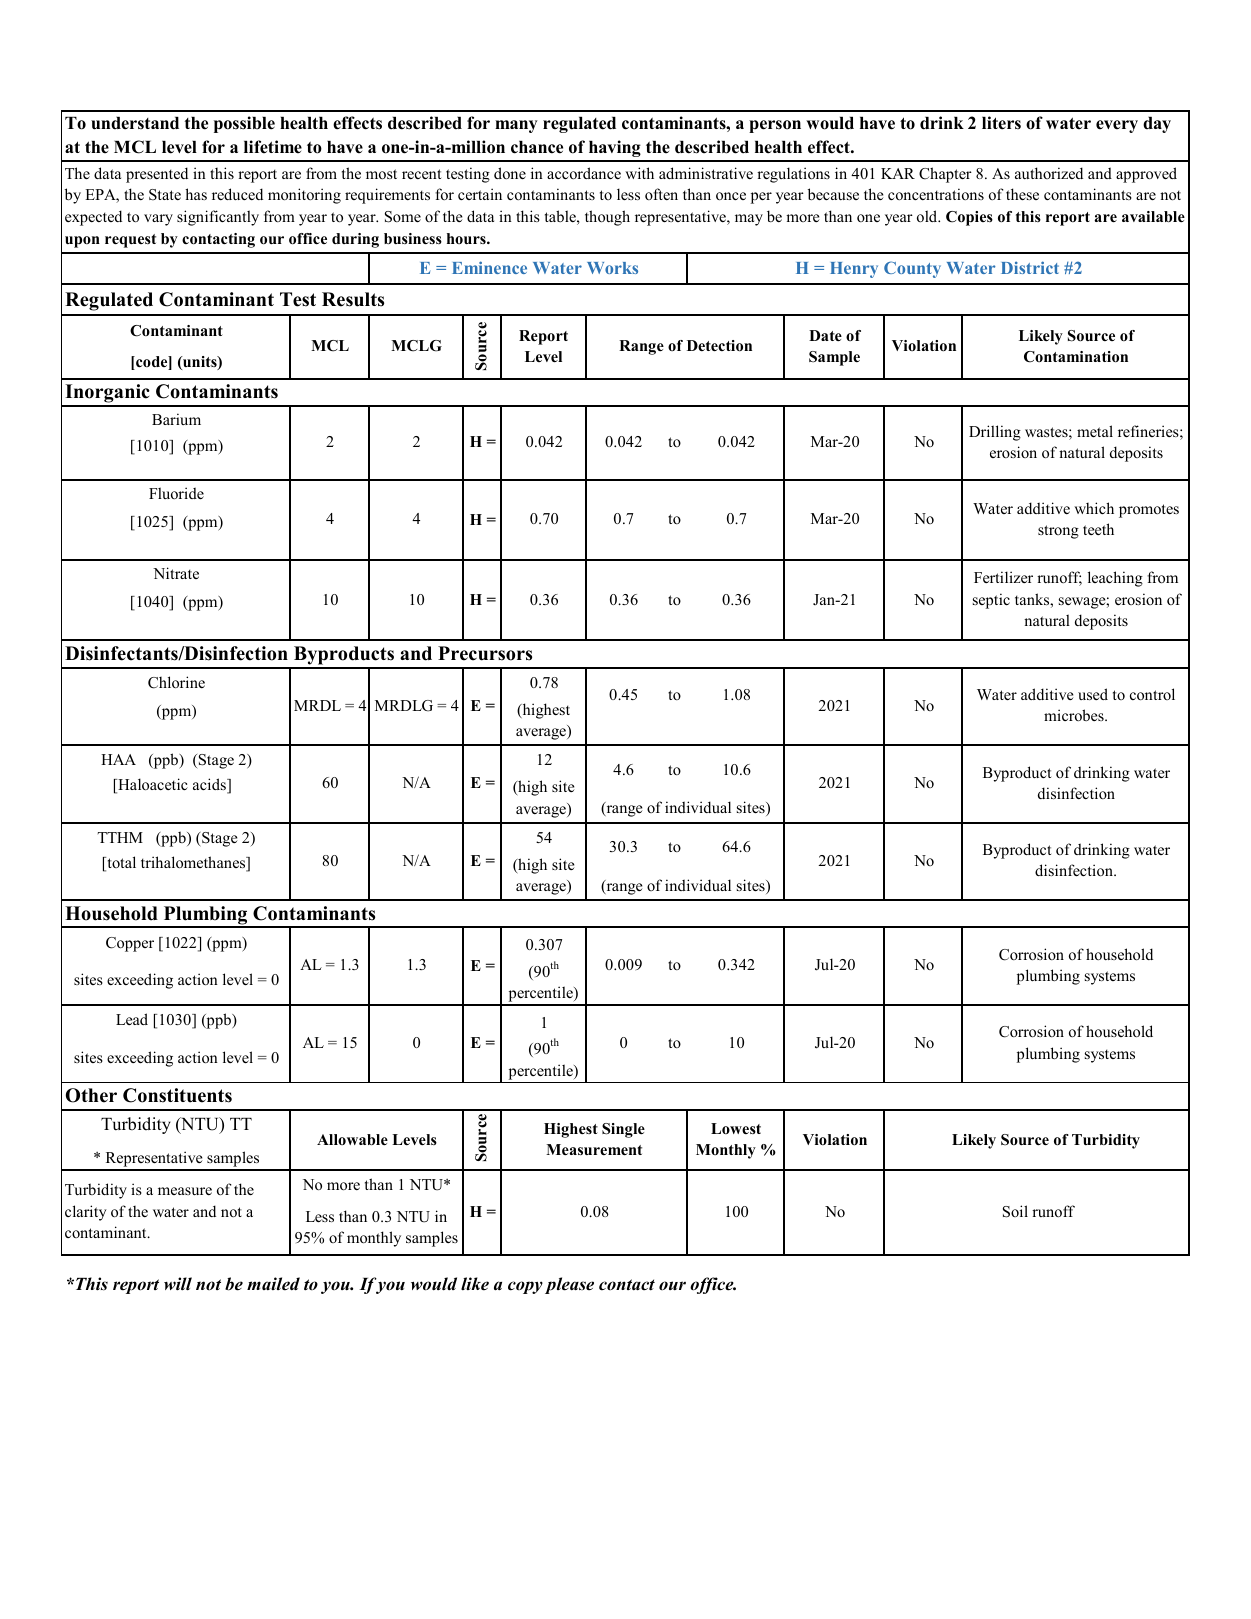  What do you see at coordinates (1075, 715) in the screenshot?
I see `microbes` at bounding box center [1075, 715].
